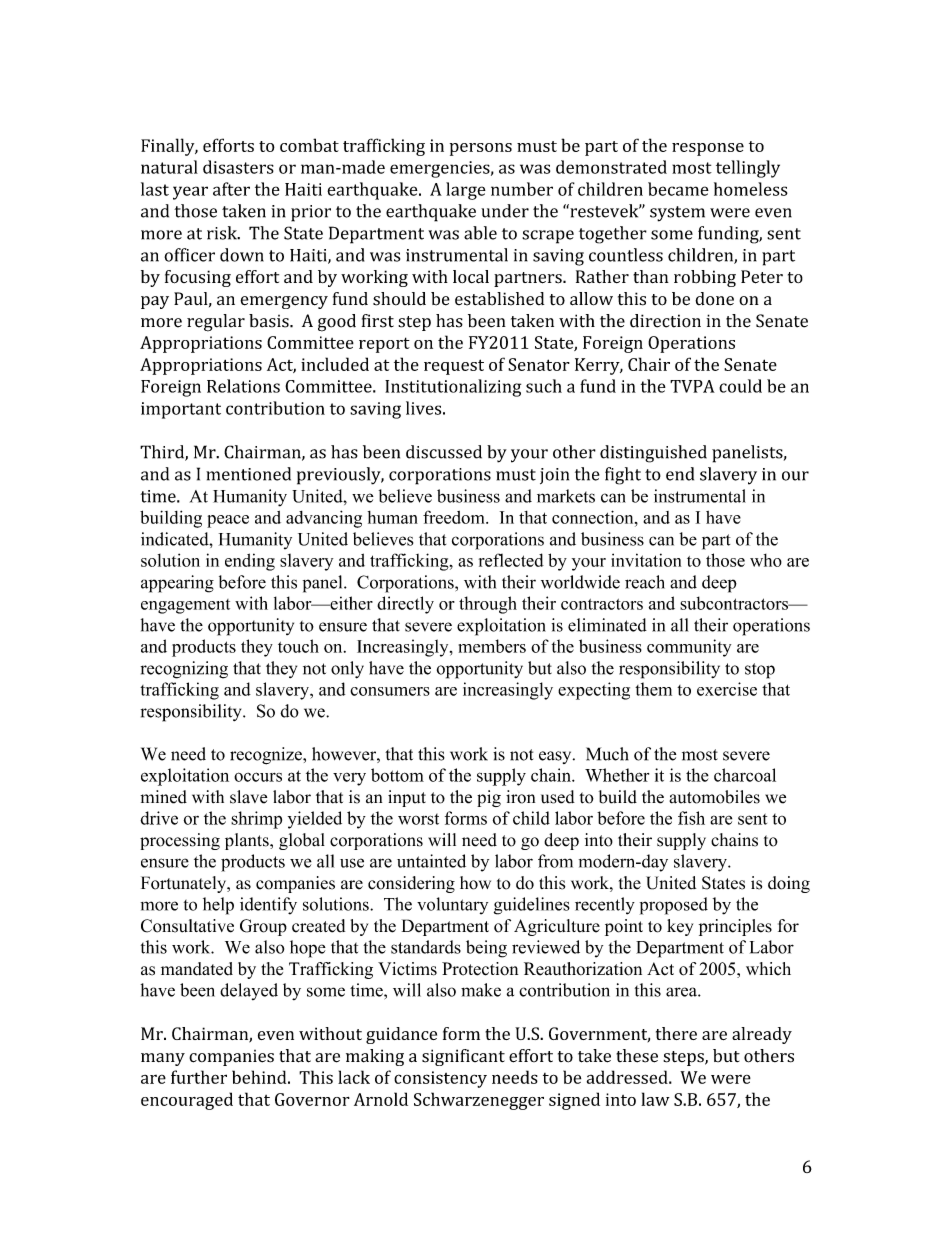 This page has height=1233, width=952. I want to click on members, so click(492, 646).
